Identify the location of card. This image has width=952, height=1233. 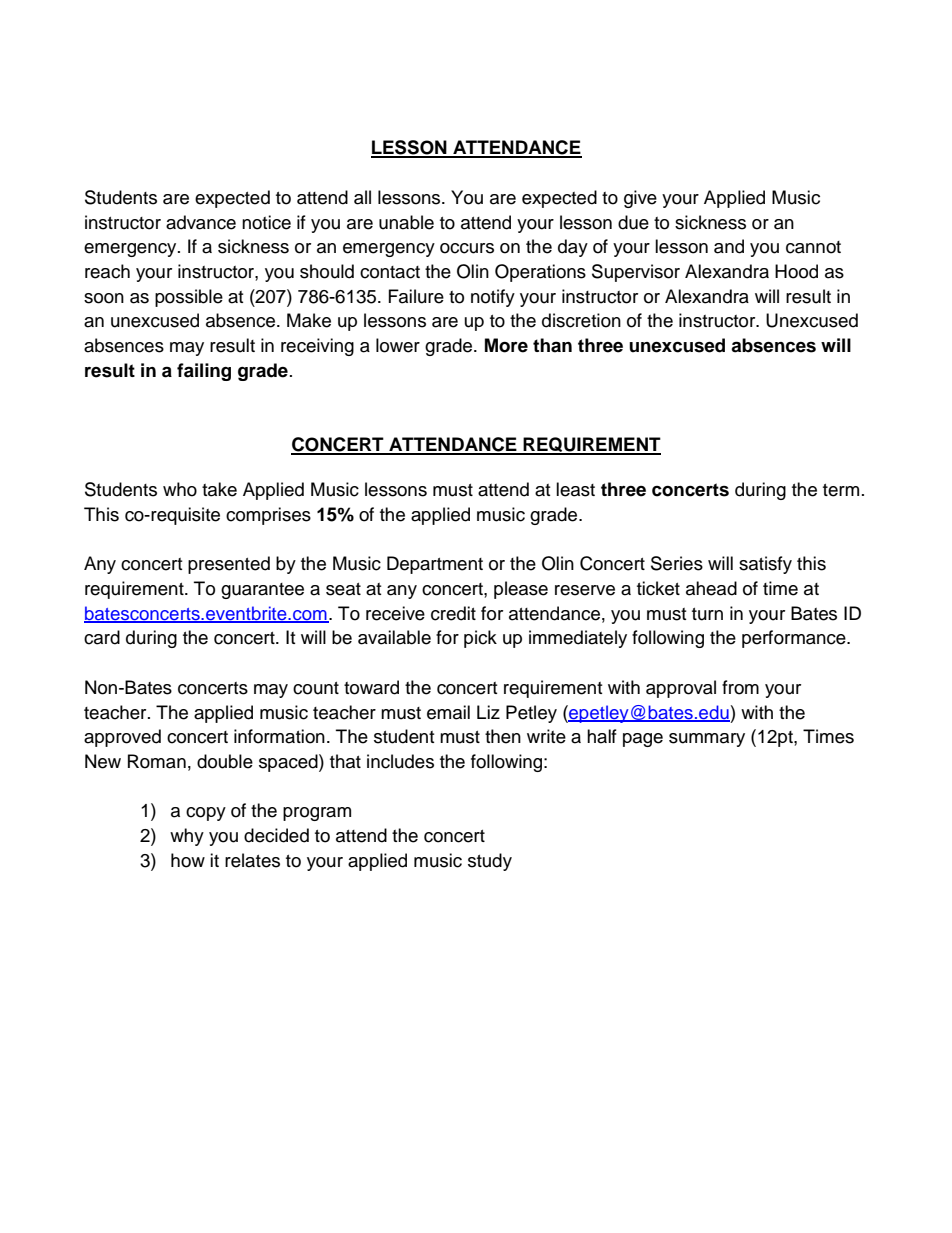
(102, 637).
